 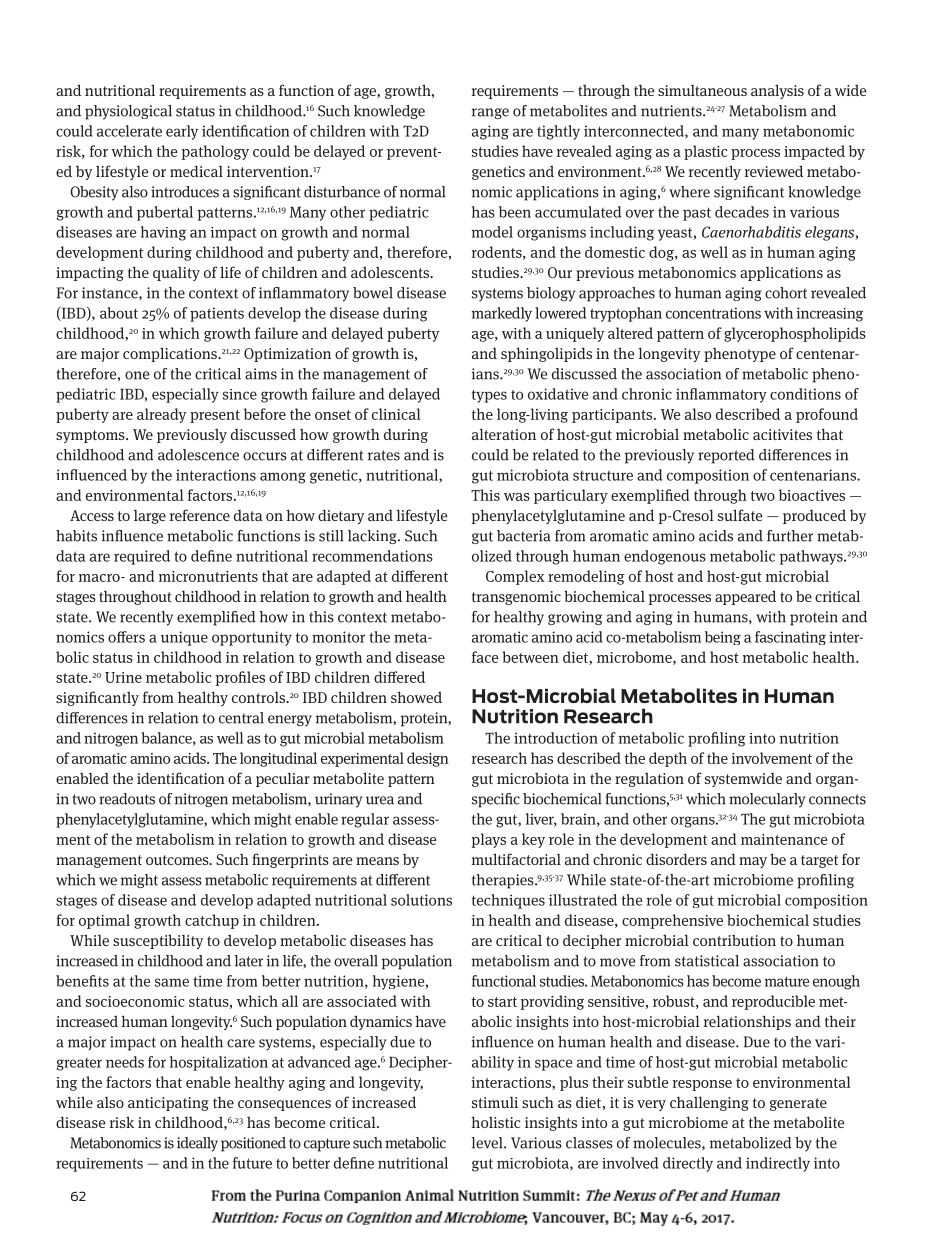 I want to click on design, so click(x=428, y=759).
